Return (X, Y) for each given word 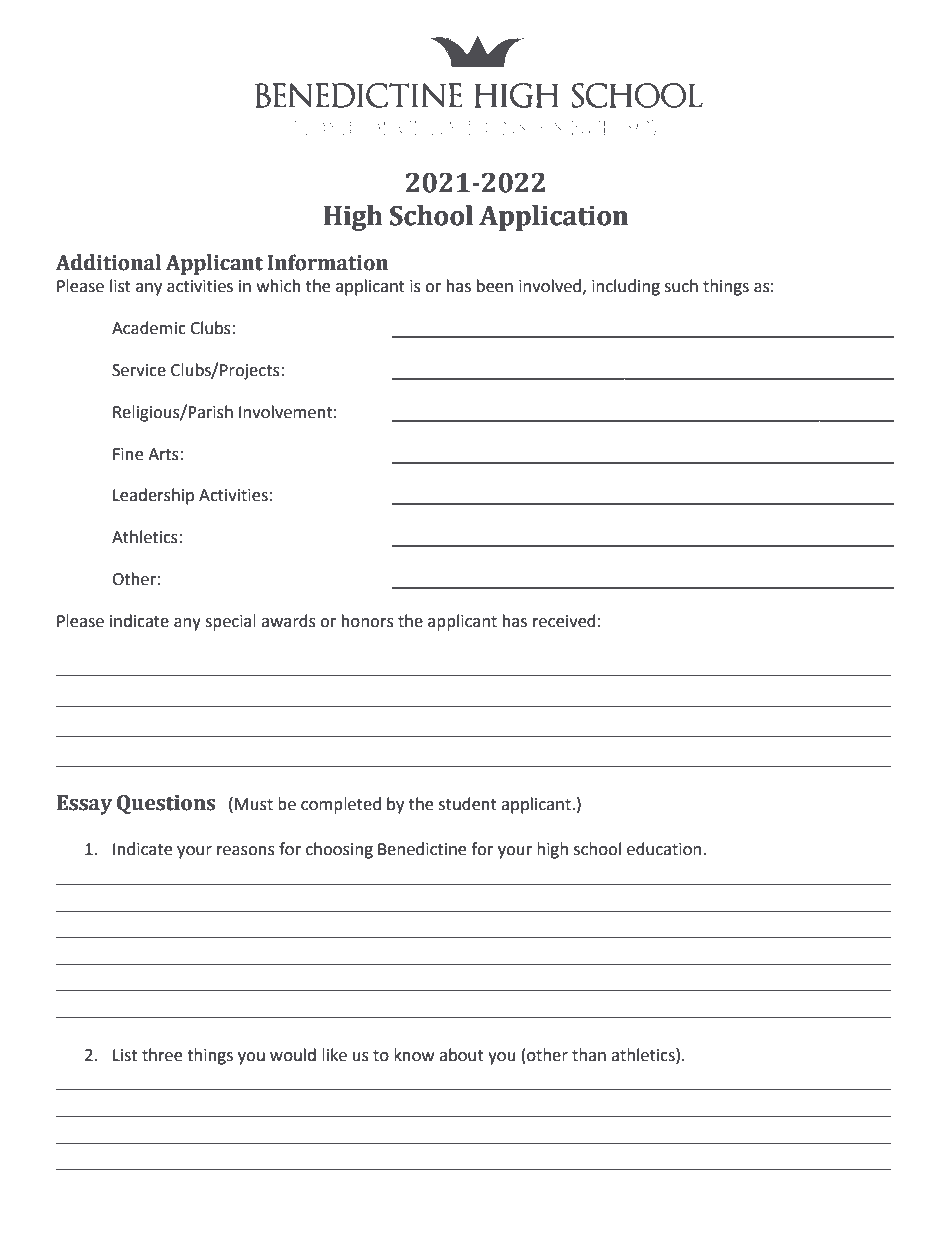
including (626, 287)
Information (327, 262)
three (162, 1055)
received (564, 621)
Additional (108, 262)
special (230, 622)
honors (368, 621)
